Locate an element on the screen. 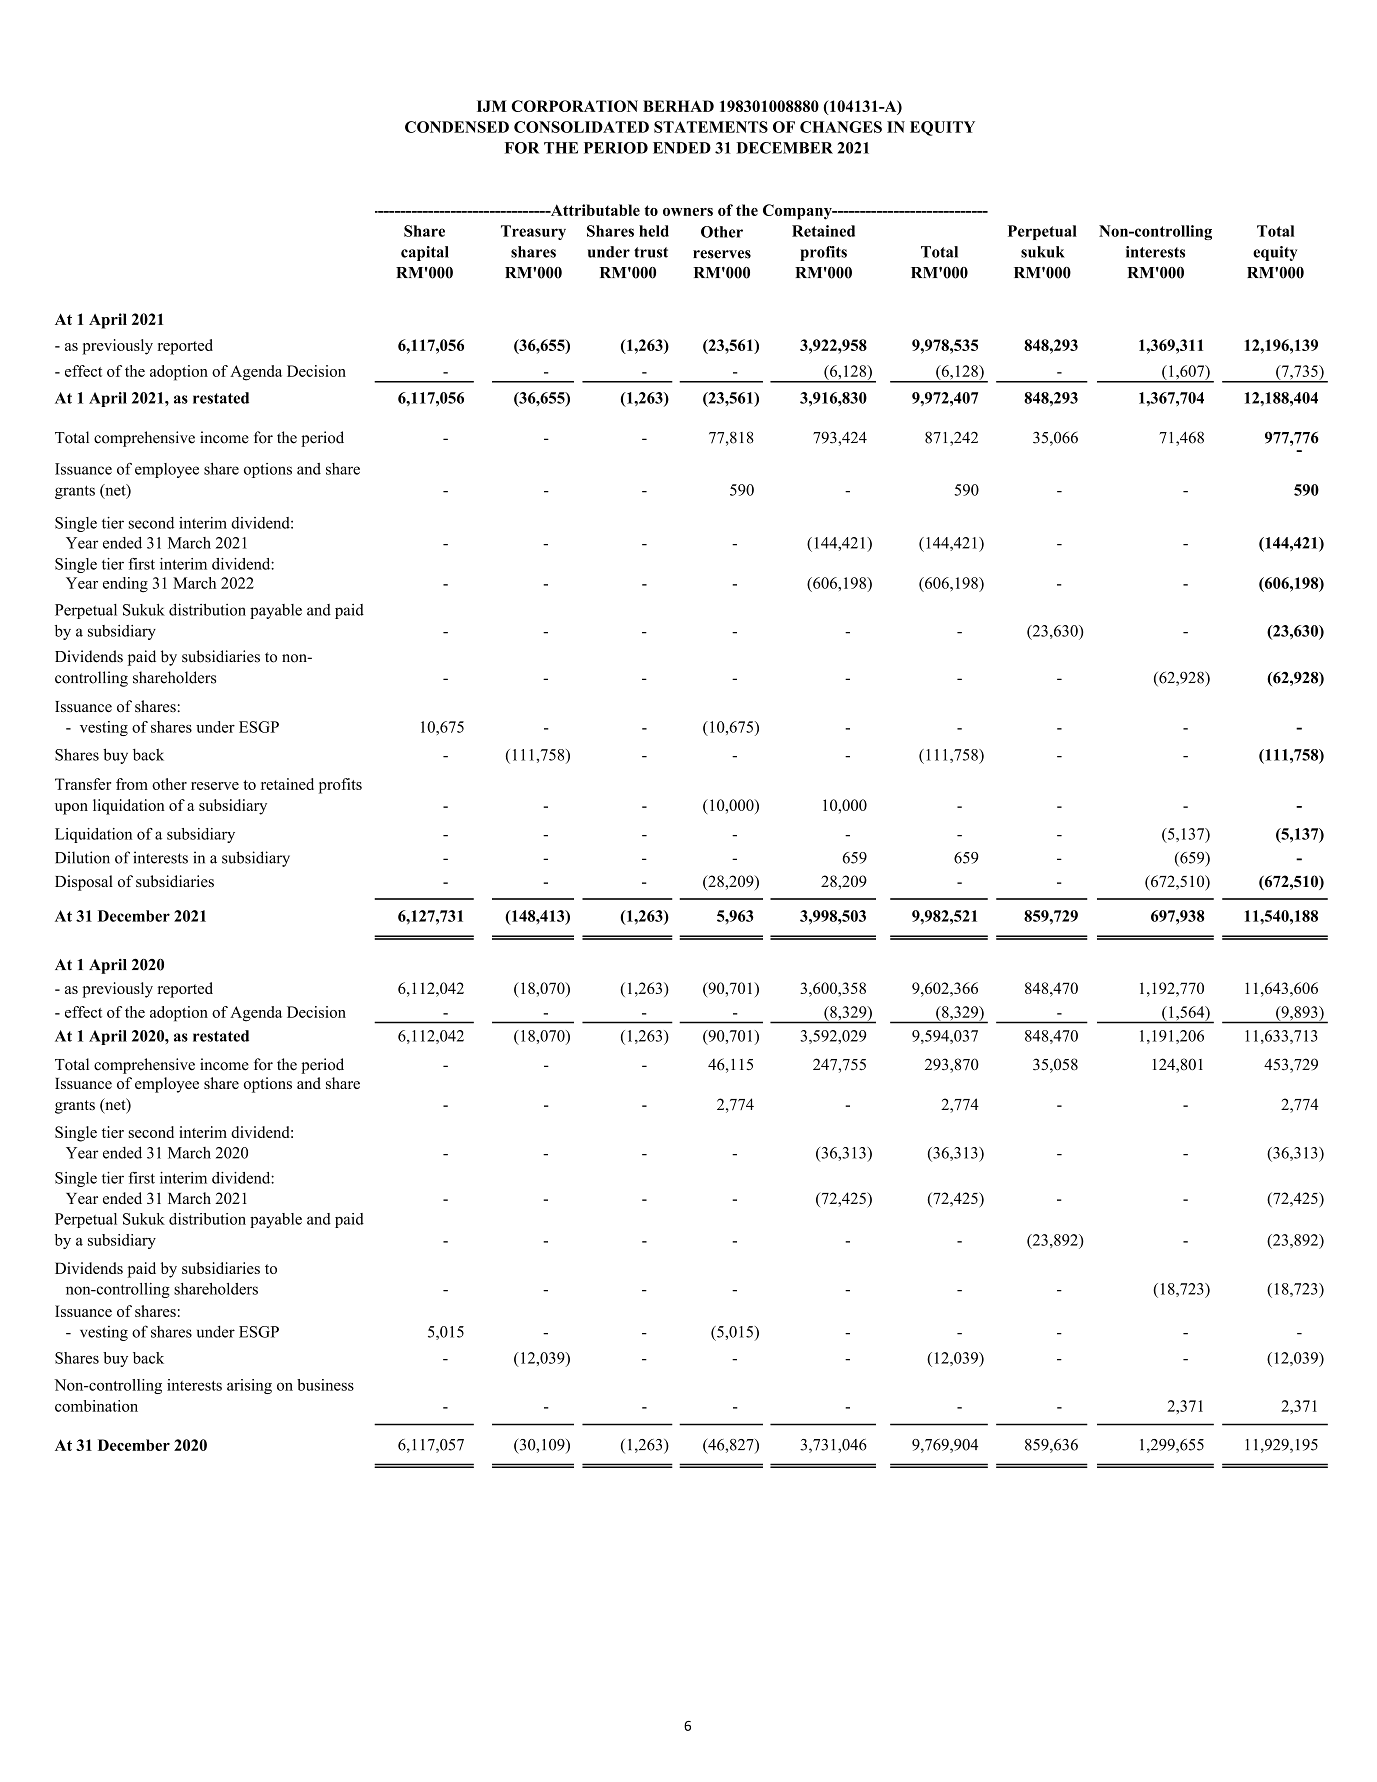 The height and width of the screenshot is (1782, 1377). CONDENSED is located at coordinates (457, 127).
